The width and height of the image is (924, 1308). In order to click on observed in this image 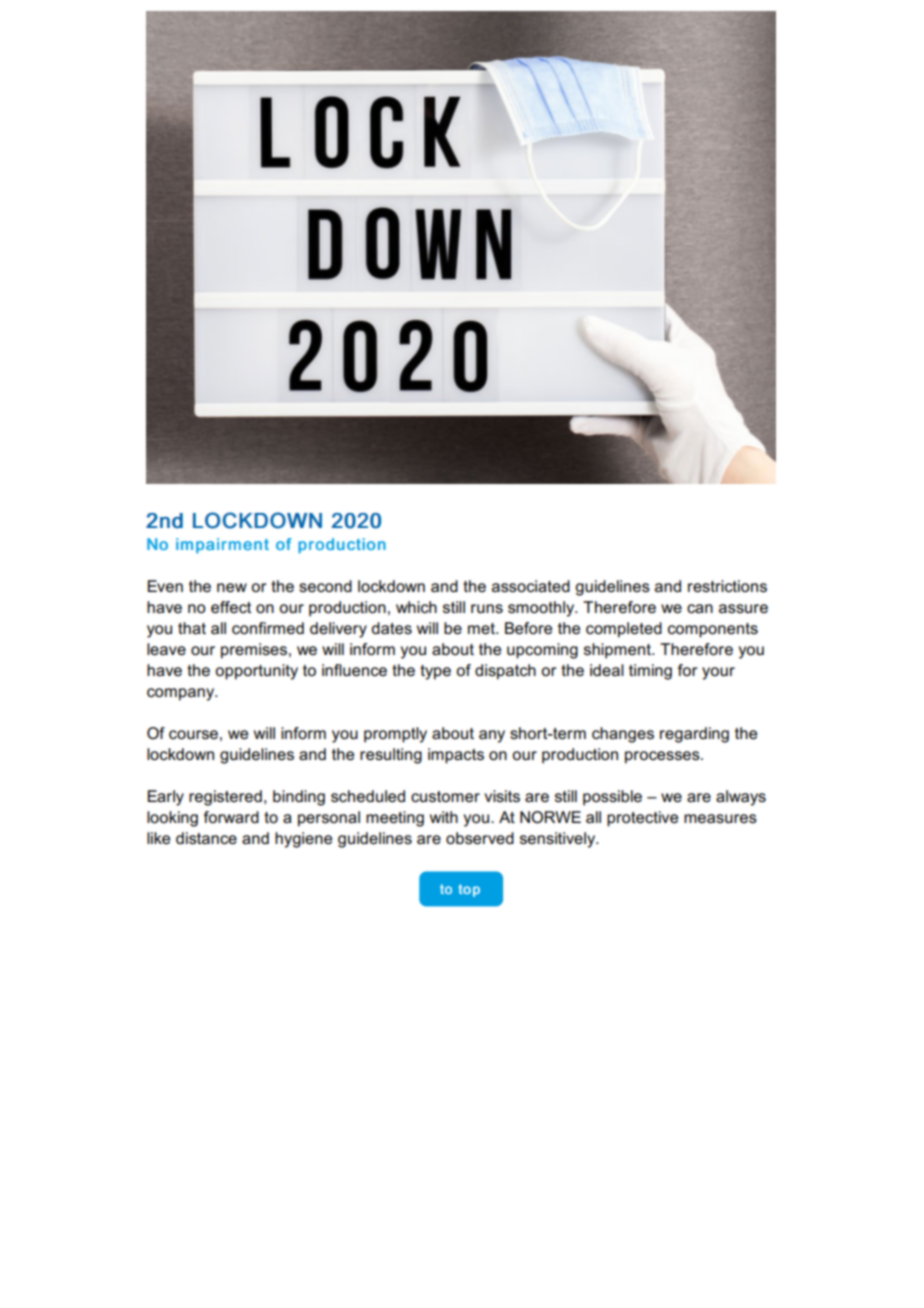, I will do `click(480, 838)`.
